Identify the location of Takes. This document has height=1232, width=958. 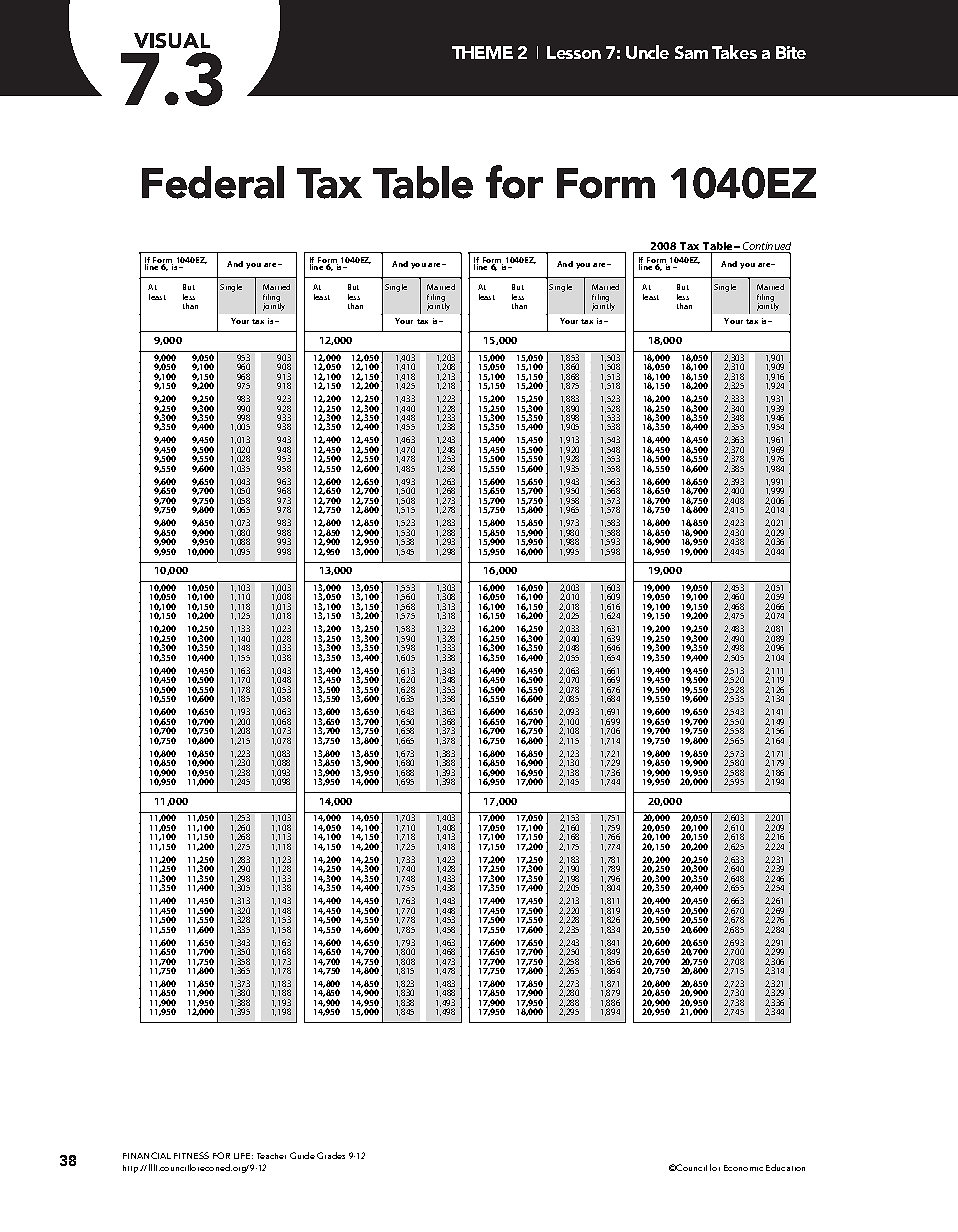
(734, 52).
